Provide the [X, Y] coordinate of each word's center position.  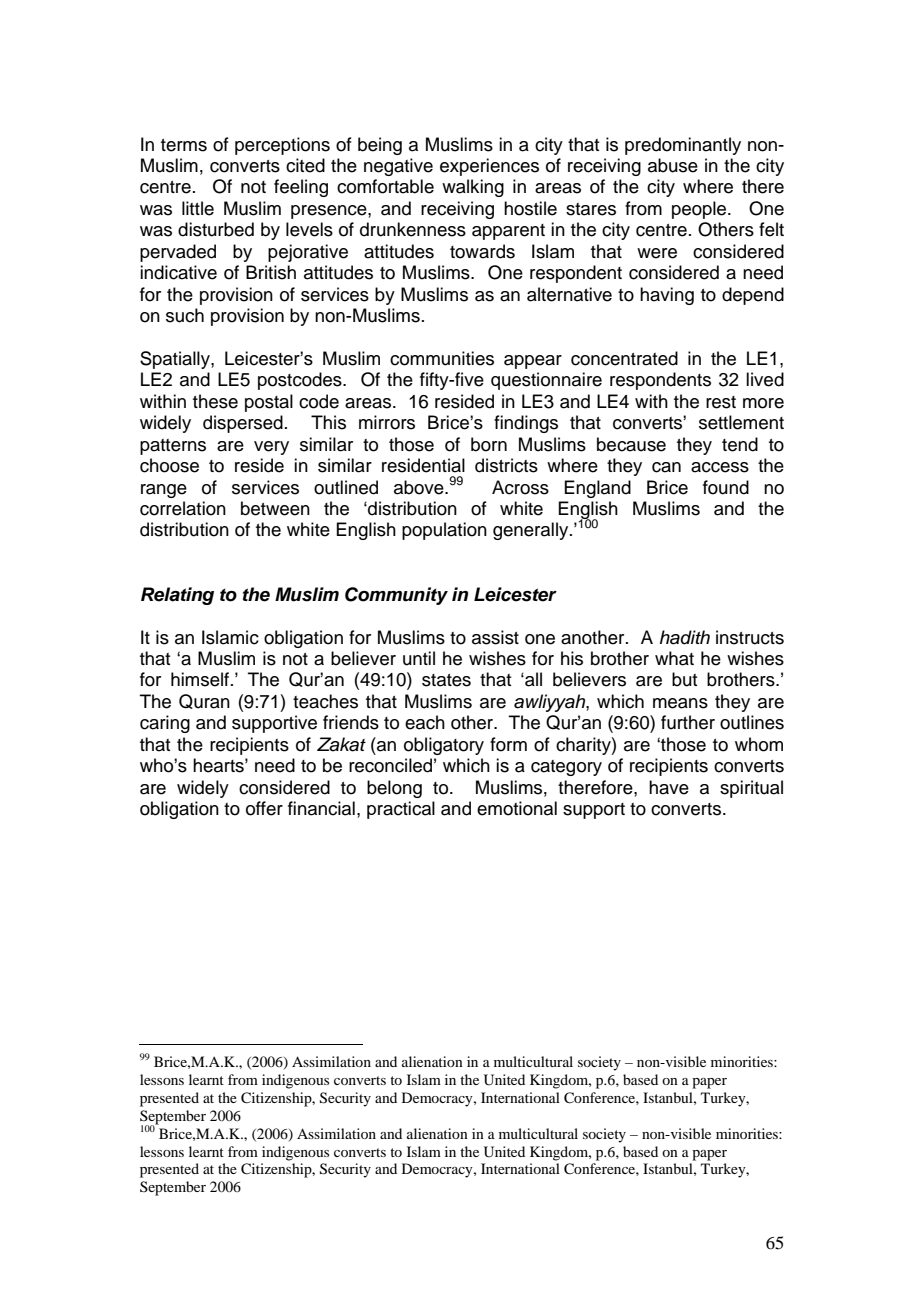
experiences [489, 167]
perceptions [282, 146]
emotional [517, 808]
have [669, 787]
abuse [673, 165]
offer [264, 808]
